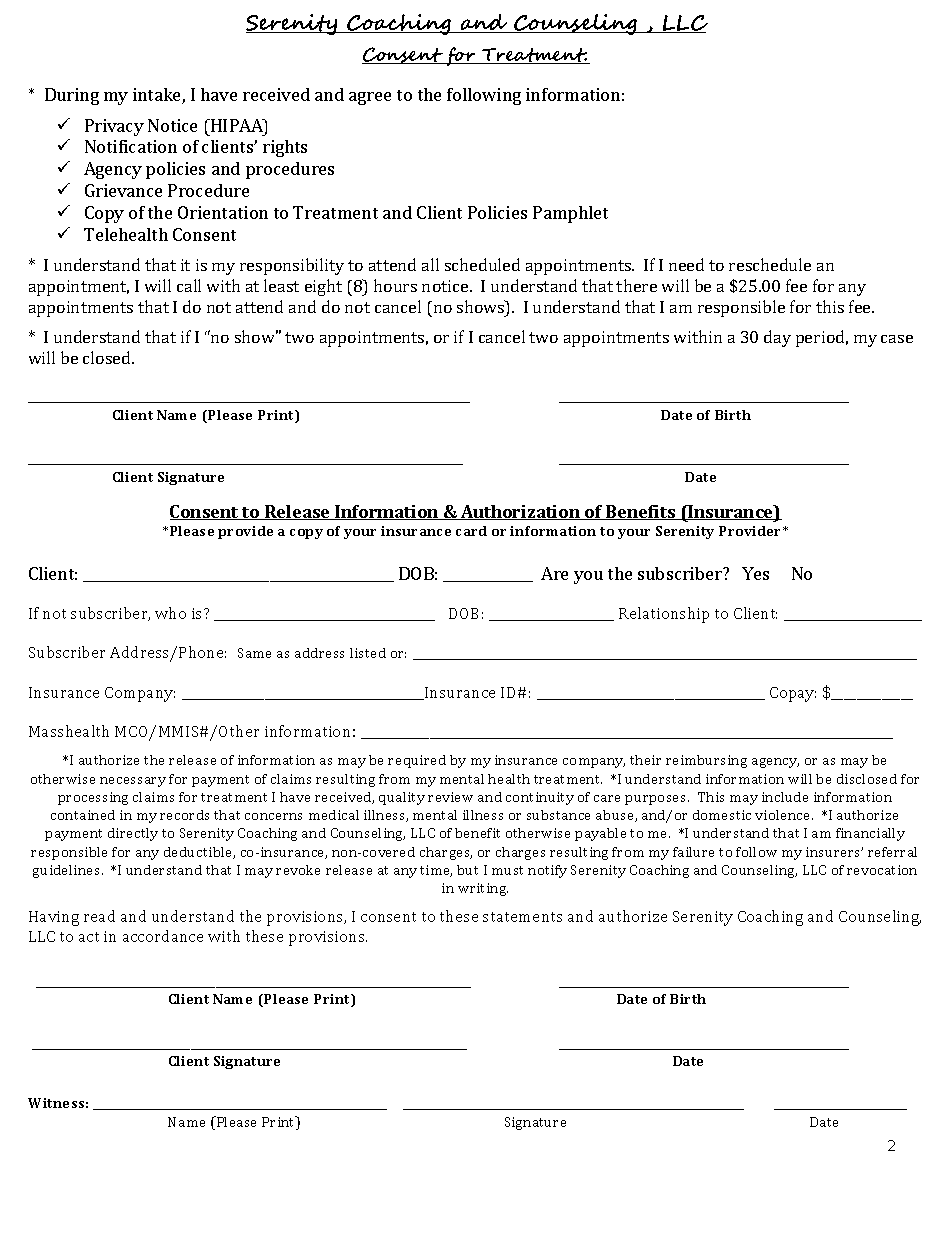 Image resolution: width=952 pixels, height=1233 pixels. What do you see at coordinates (114, 127) in the image?
I see `Privacy` at bounding box center [114, 127].
